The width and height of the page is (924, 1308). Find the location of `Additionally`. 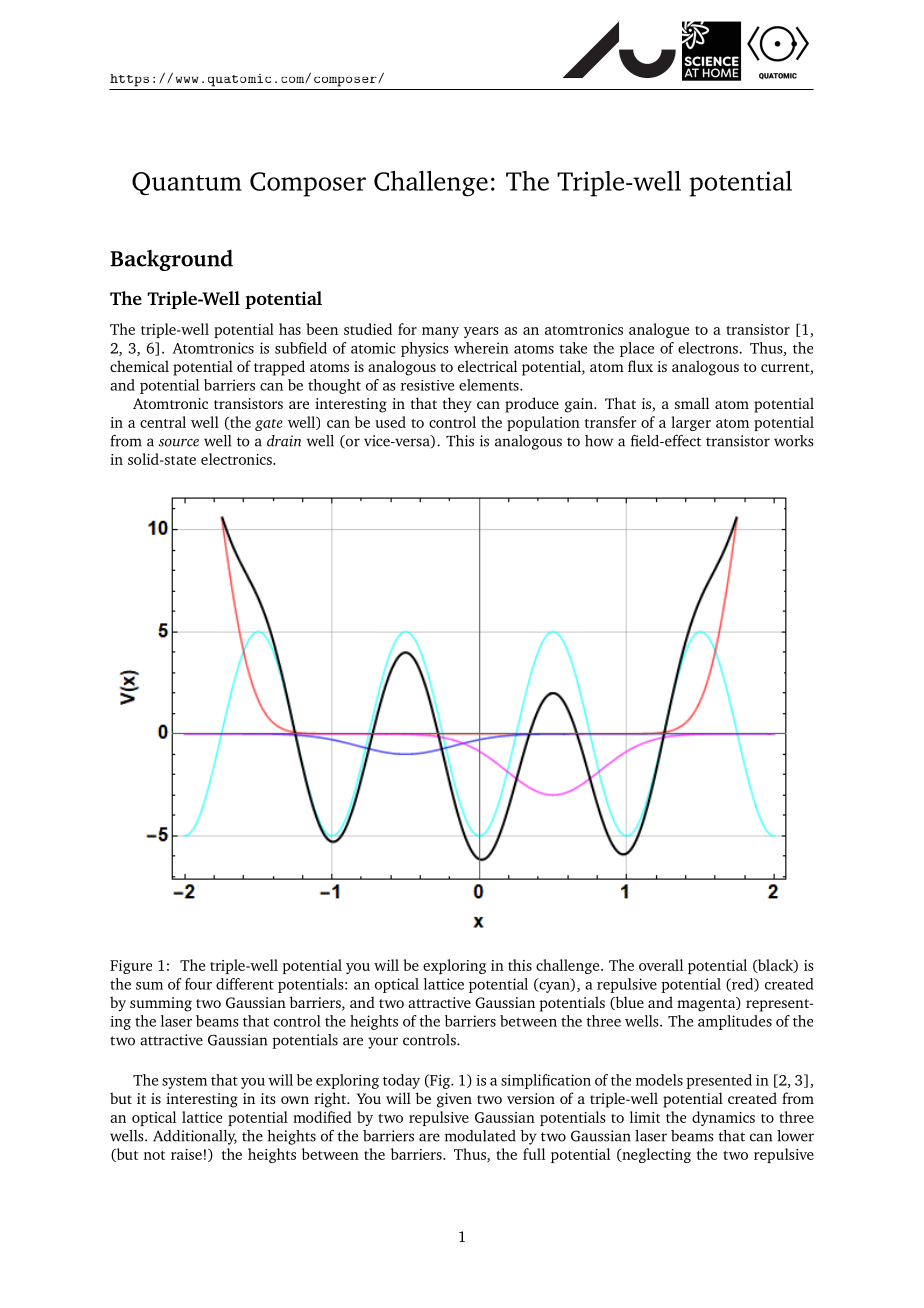

Additionally is located at coordinates (195, 1137).
